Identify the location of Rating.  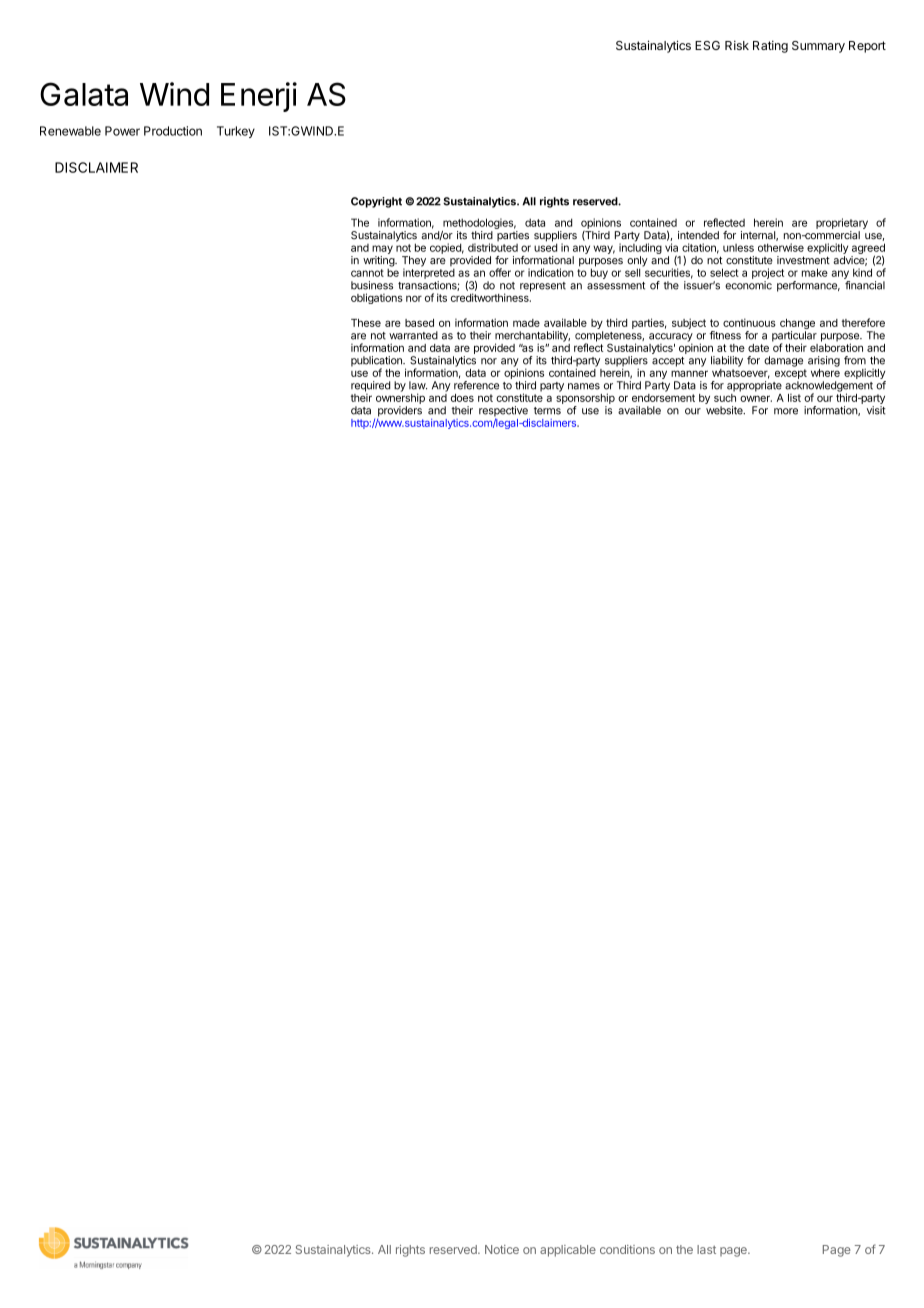
(770, 46).
